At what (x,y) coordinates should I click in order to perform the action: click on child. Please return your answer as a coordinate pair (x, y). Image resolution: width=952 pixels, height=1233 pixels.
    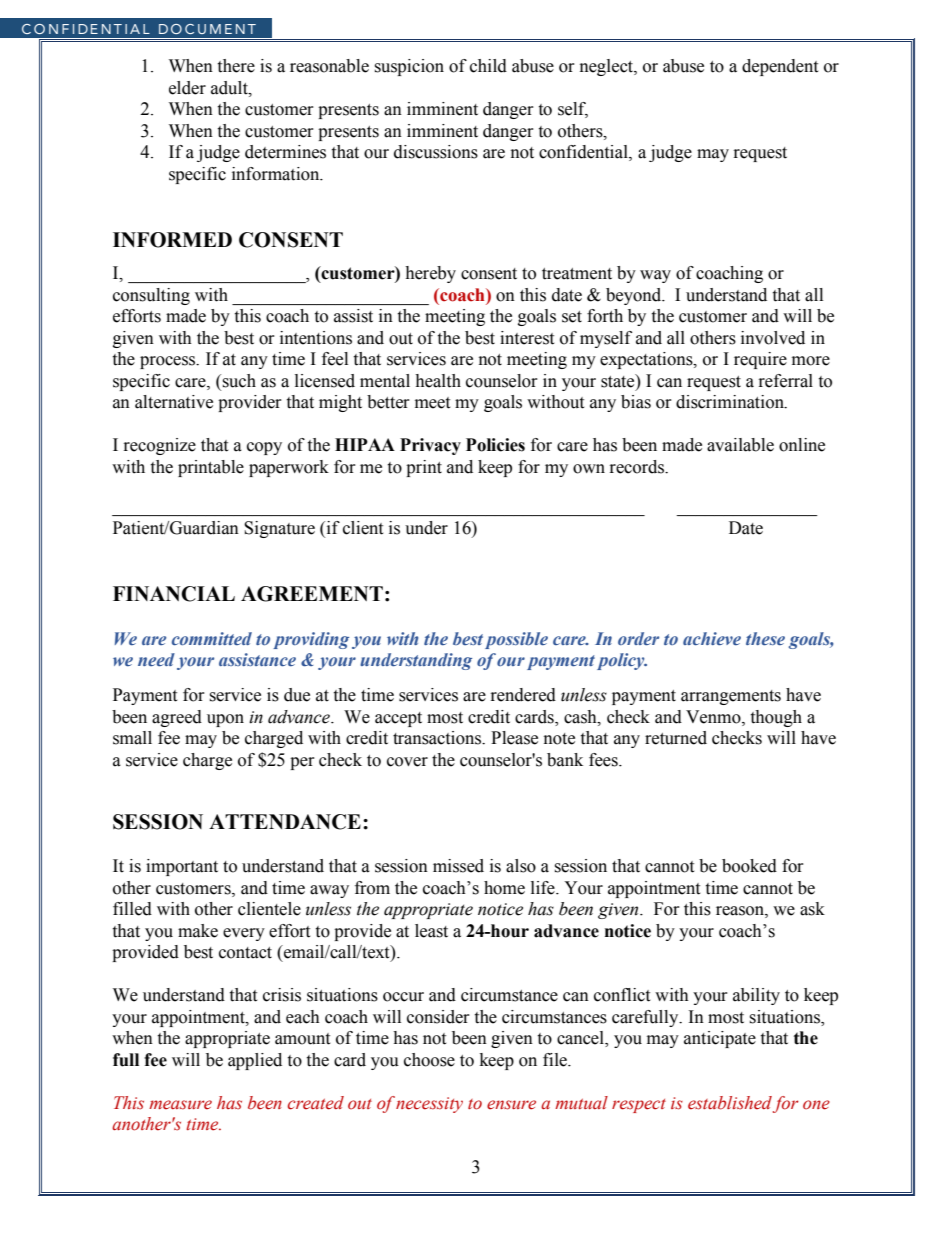
    Looking at the image, I should click on (488, 66).
